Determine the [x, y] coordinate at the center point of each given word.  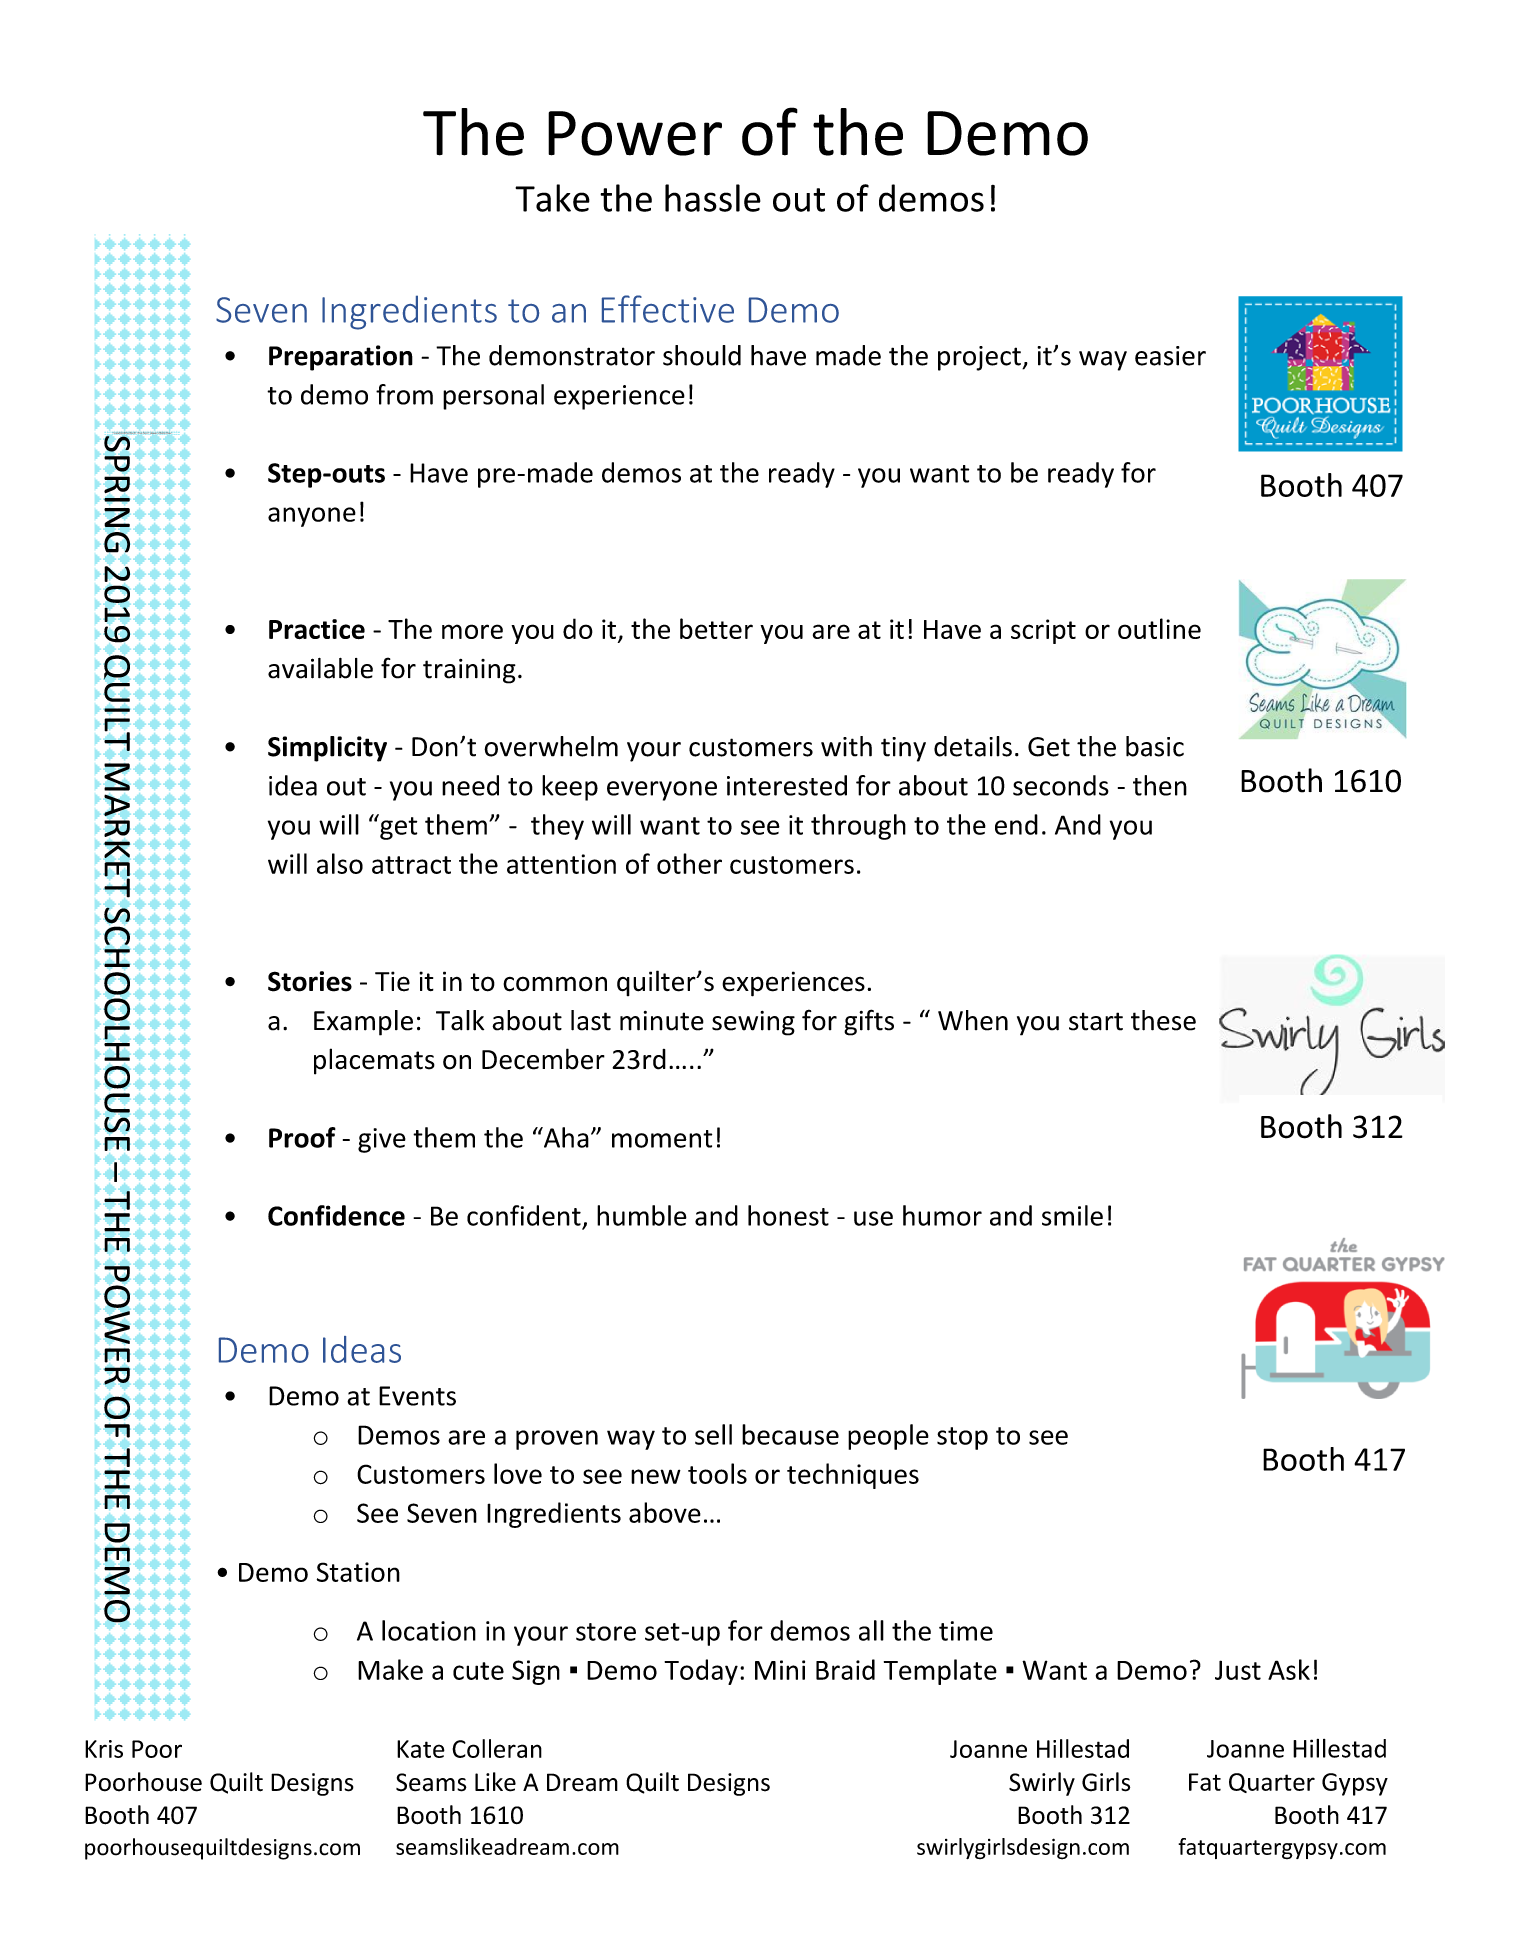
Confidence [336, 1215]
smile [1072, 1215]
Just [1238, 1670]
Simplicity [327, 749]
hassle [713, 198]
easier [1170, 356]
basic [1155, 746]
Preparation [341, 358]
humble [642, 1215]
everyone [662, 791]
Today [701, 1672]
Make [390, 1669]
